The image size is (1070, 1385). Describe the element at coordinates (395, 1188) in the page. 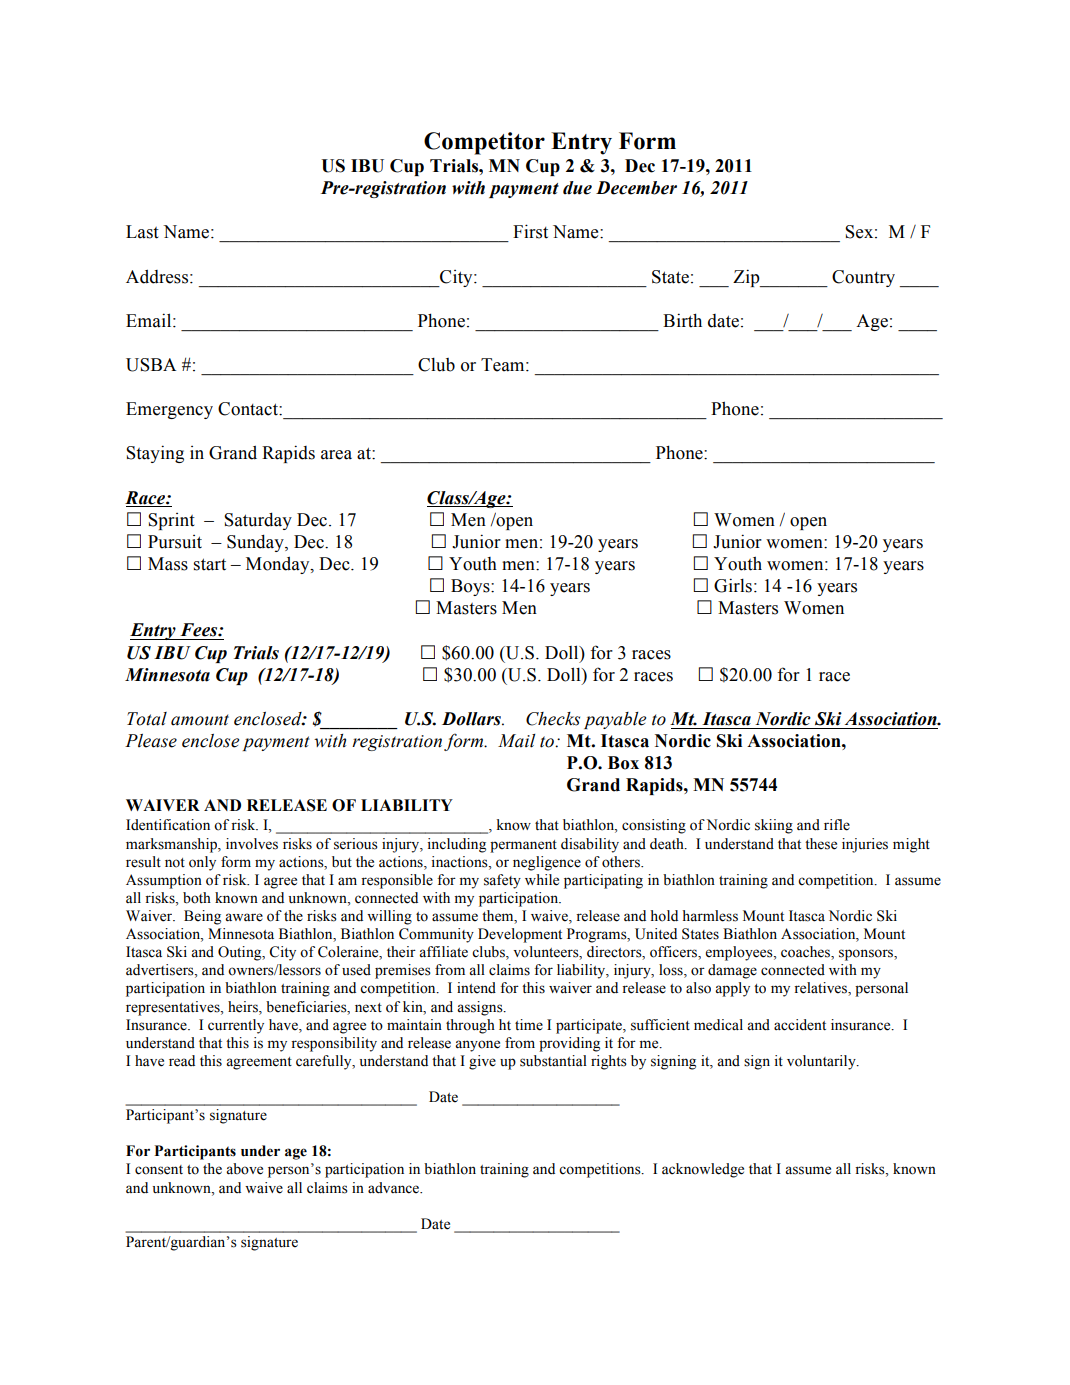

I see `advance` at that location.
